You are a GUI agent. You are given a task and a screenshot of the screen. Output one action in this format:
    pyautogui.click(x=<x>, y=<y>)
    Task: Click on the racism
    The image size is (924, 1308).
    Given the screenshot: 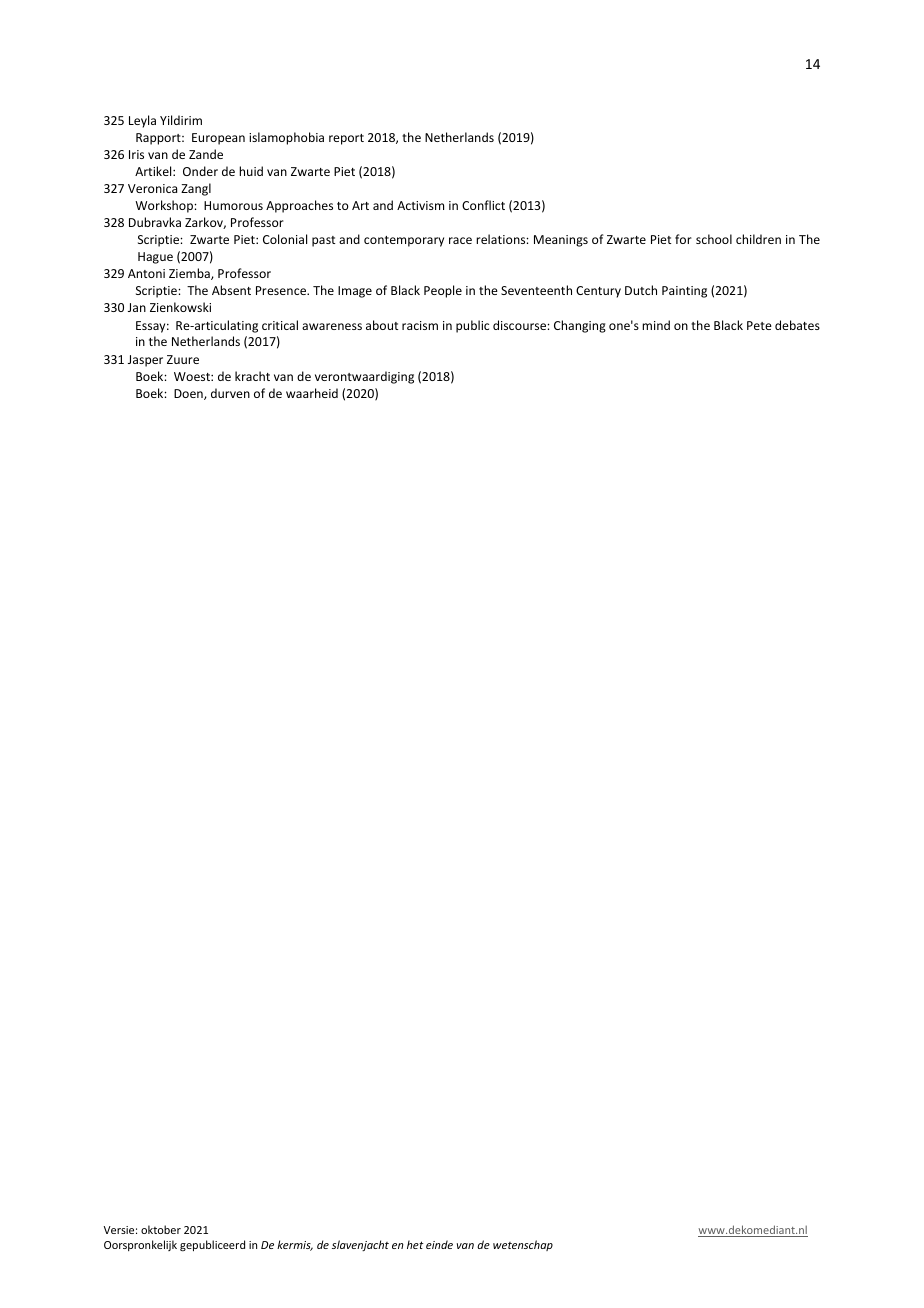 What is the action you would take?
    pyautogui.click(x=420, y=325)
